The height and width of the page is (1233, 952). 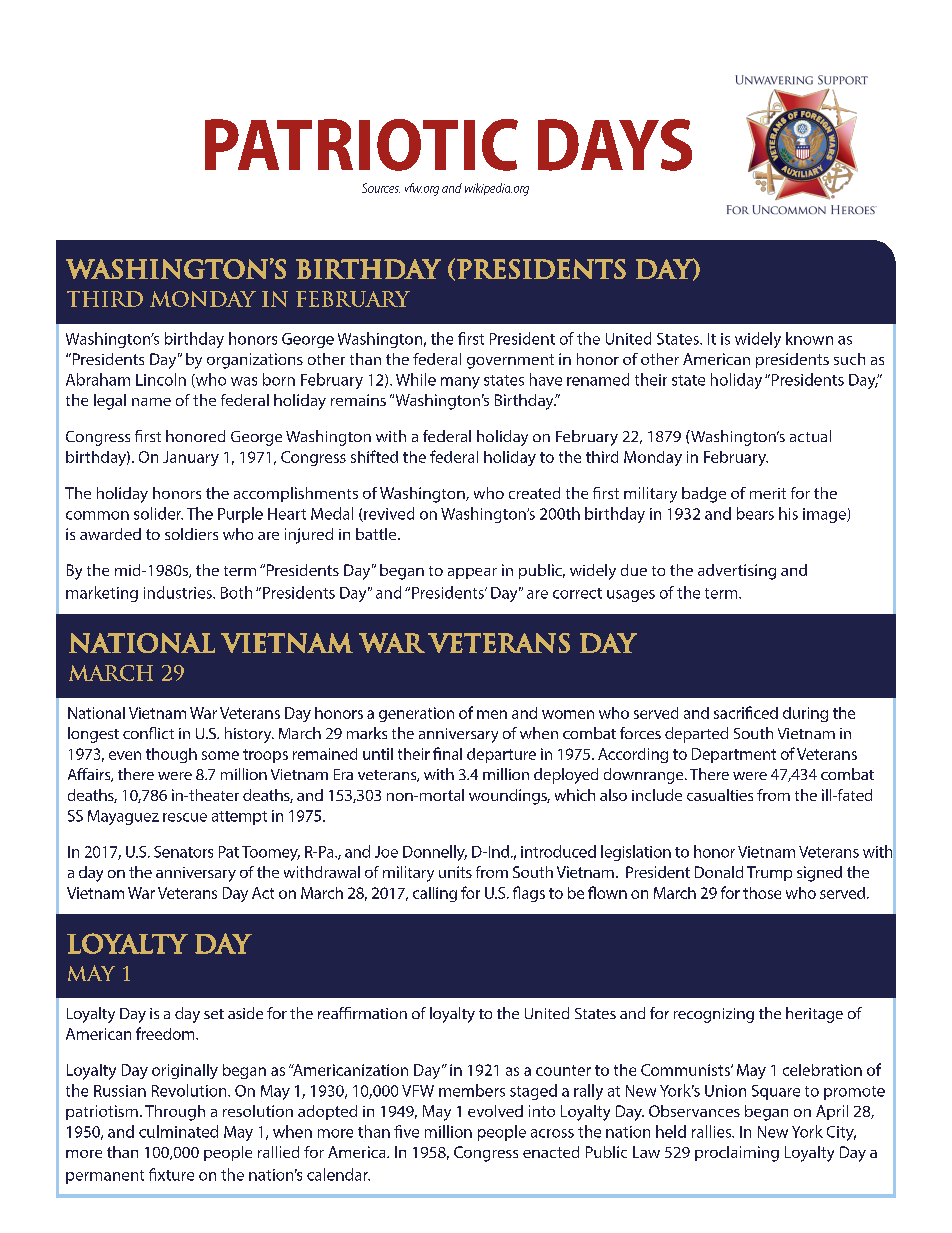 I want to click on Sources, so click(x=381, y=188).
